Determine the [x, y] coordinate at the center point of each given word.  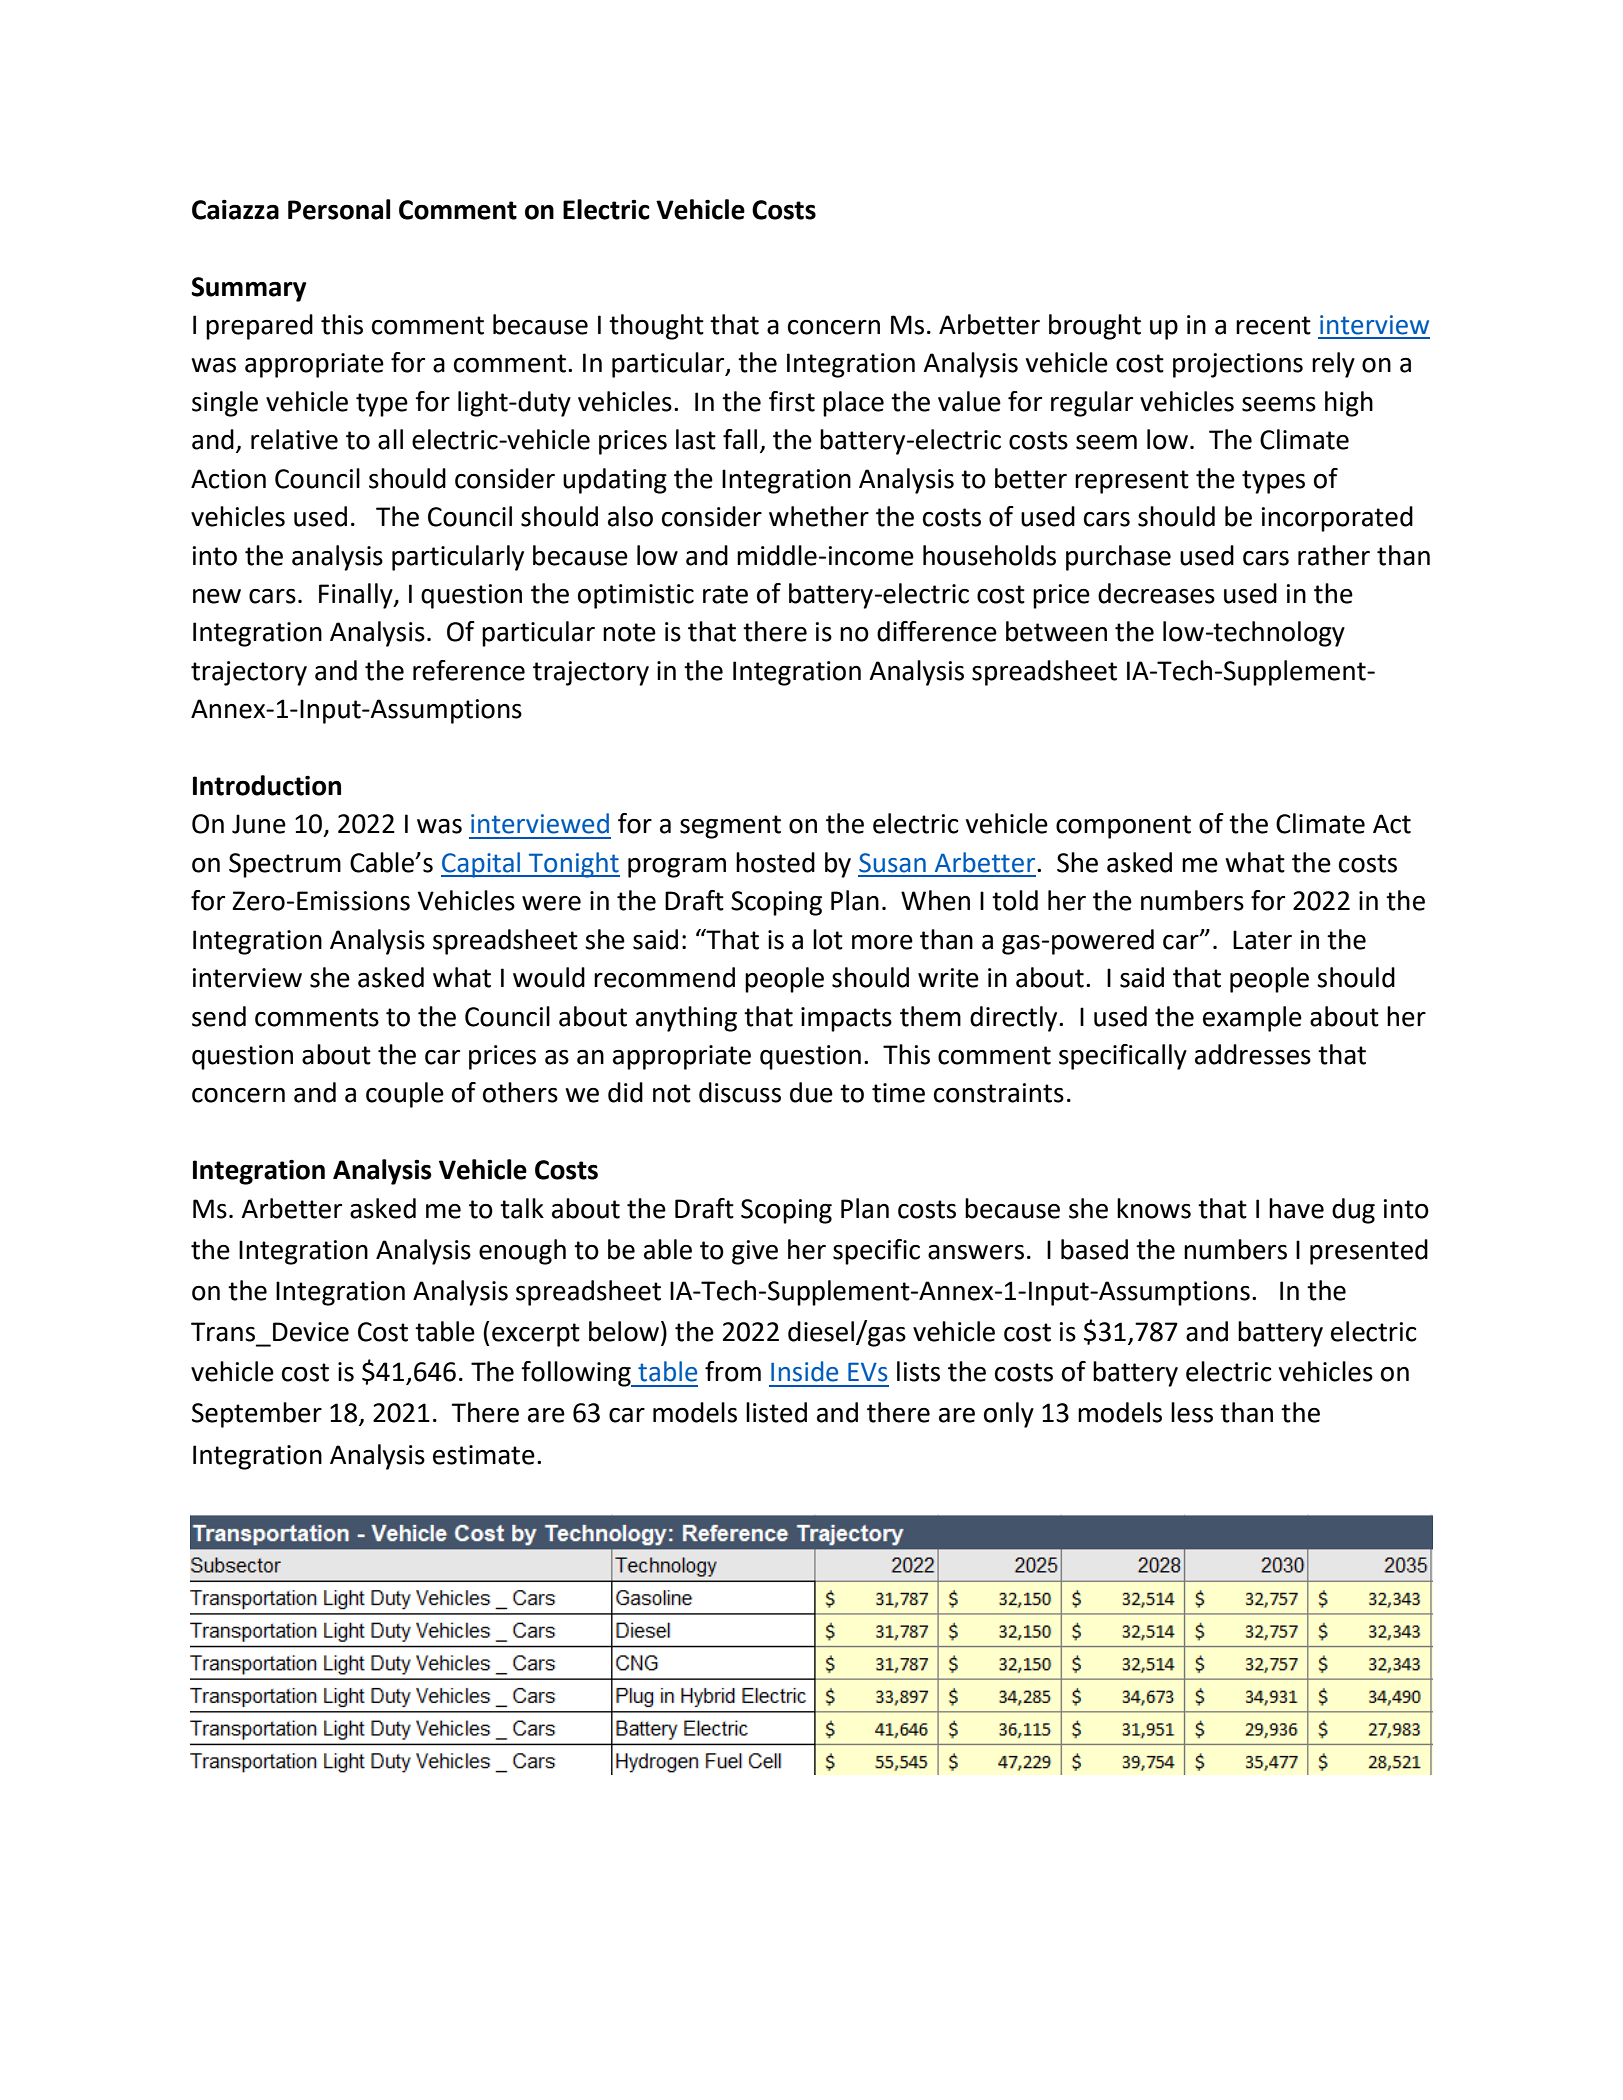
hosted [775, 862]
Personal [339, 209]
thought [656, 327]
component [1123, 827]
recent [1273, 325]
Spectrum [285, 865]
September [257, 1415]
